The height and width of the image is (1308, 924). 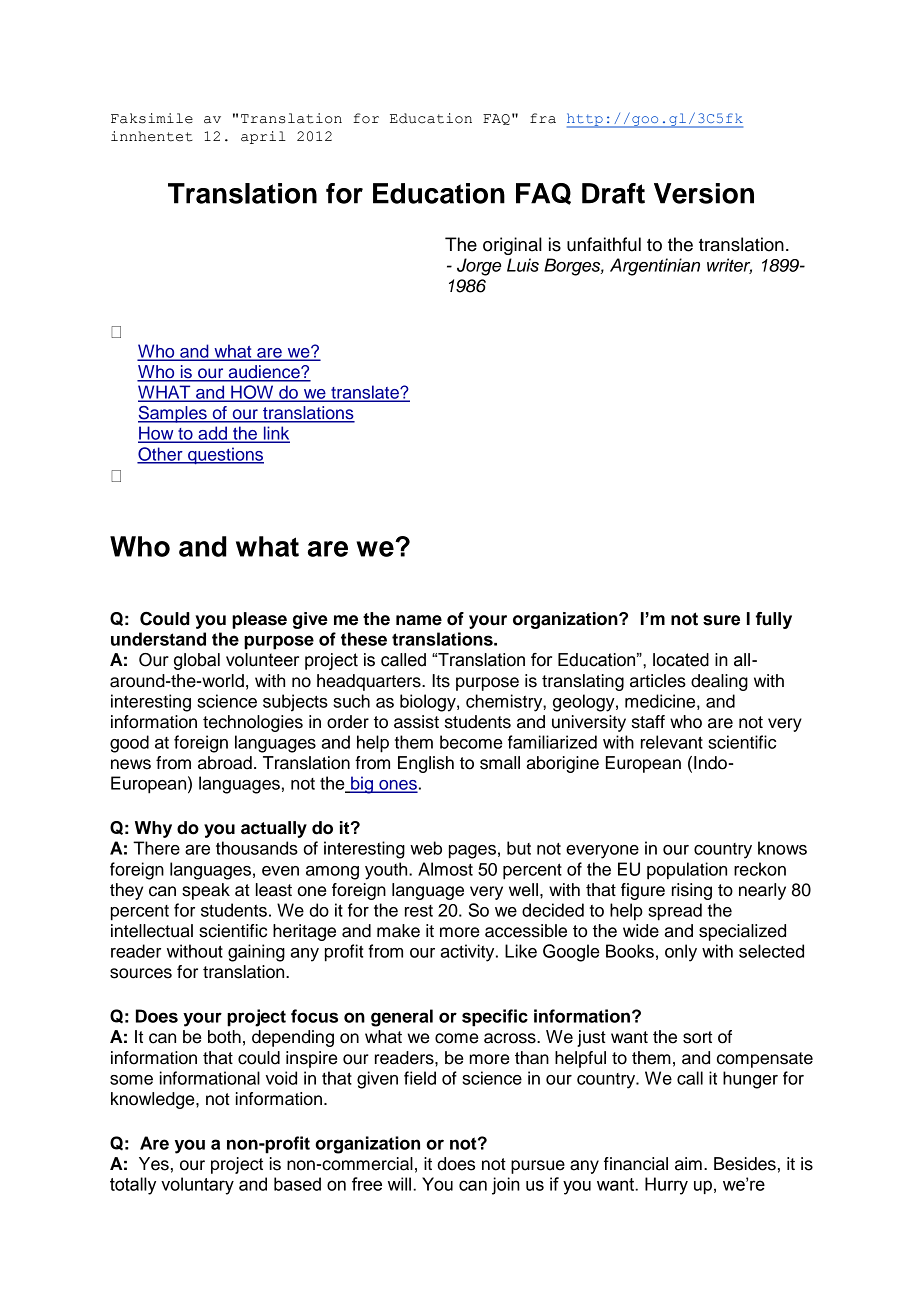 I want to click on fra, so click(x=543, y=118).
